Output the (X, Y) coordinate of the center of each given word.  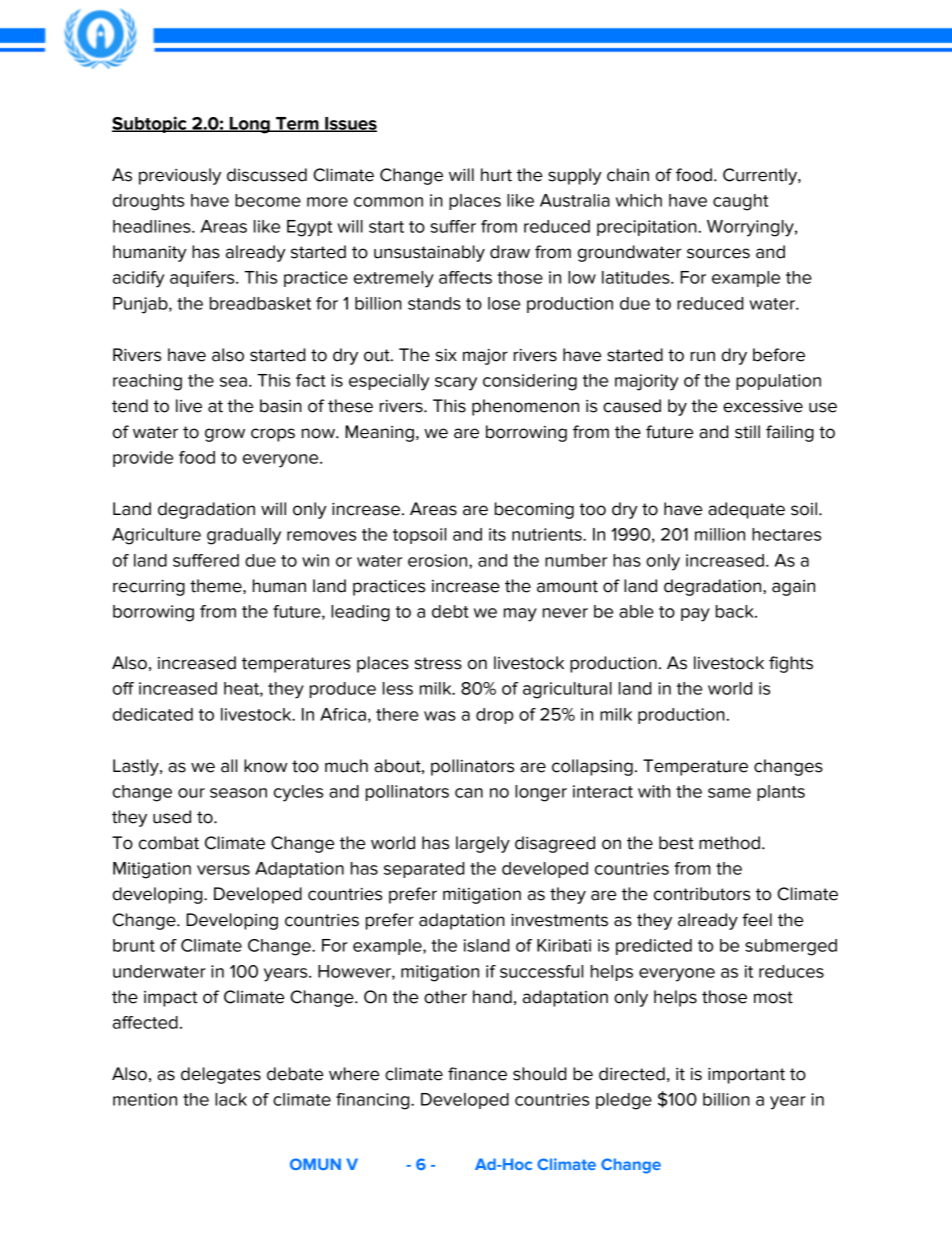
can (469, 793)
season (238, 793)
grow (225, 435)
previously (180, 176)
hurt (496, 175)
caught (740, 202)
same (729, 793)
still (747, 432)
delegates (221, 1075)
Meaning (379, 433)
